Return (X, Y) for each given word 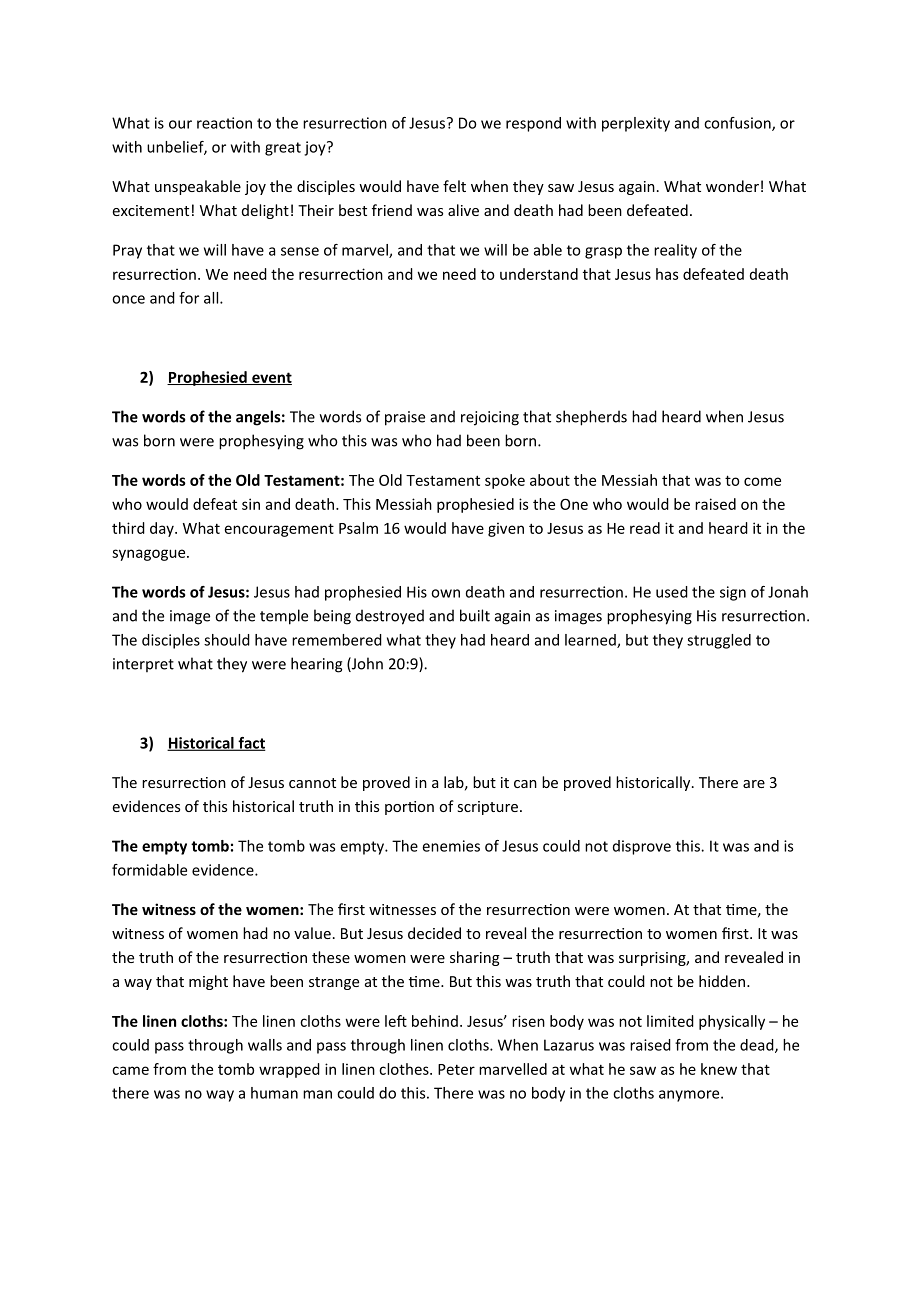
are (754, 784)
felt (454, 186)
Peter (456, 1069)
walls (265, 1045)
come (762, 481)
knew (719, 1069)
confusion (738, 124)
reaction (224, 123)
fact (251, 744)
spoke (505, 481)
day (163, 529)
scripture (488, 808)
